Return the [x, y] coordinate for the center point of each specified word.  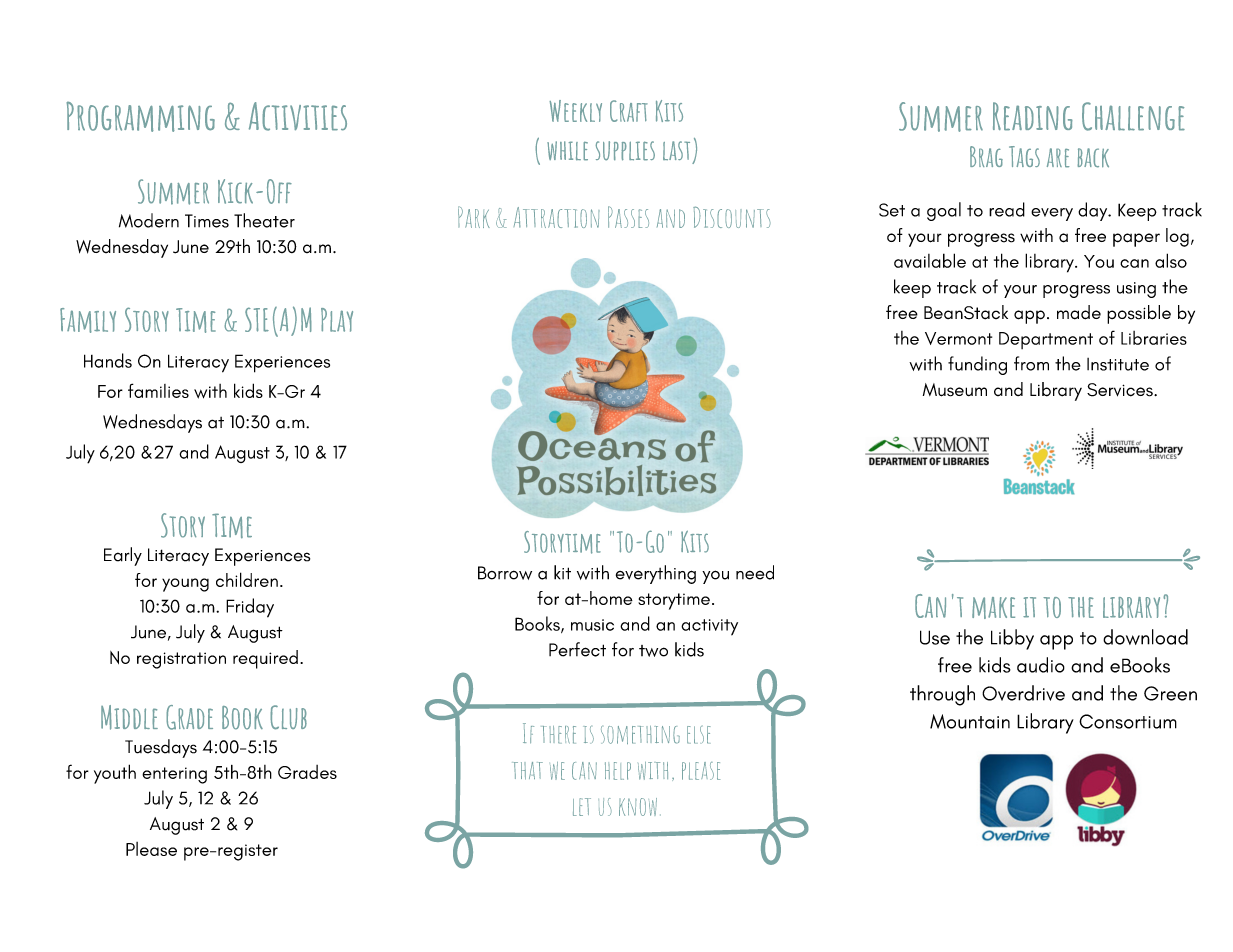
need [755, 572]
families [158, 390]
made [1079, 312]
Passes [628, 217]
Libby [1012, 639]
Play [337, 320]
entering [174, 775]
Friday [250, 608]
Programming [140, 117]
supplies [625, 151]
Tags [1024, 156]
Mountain [970, 721]
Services [1121, 390]
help [618, 771]
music [592, 625]
